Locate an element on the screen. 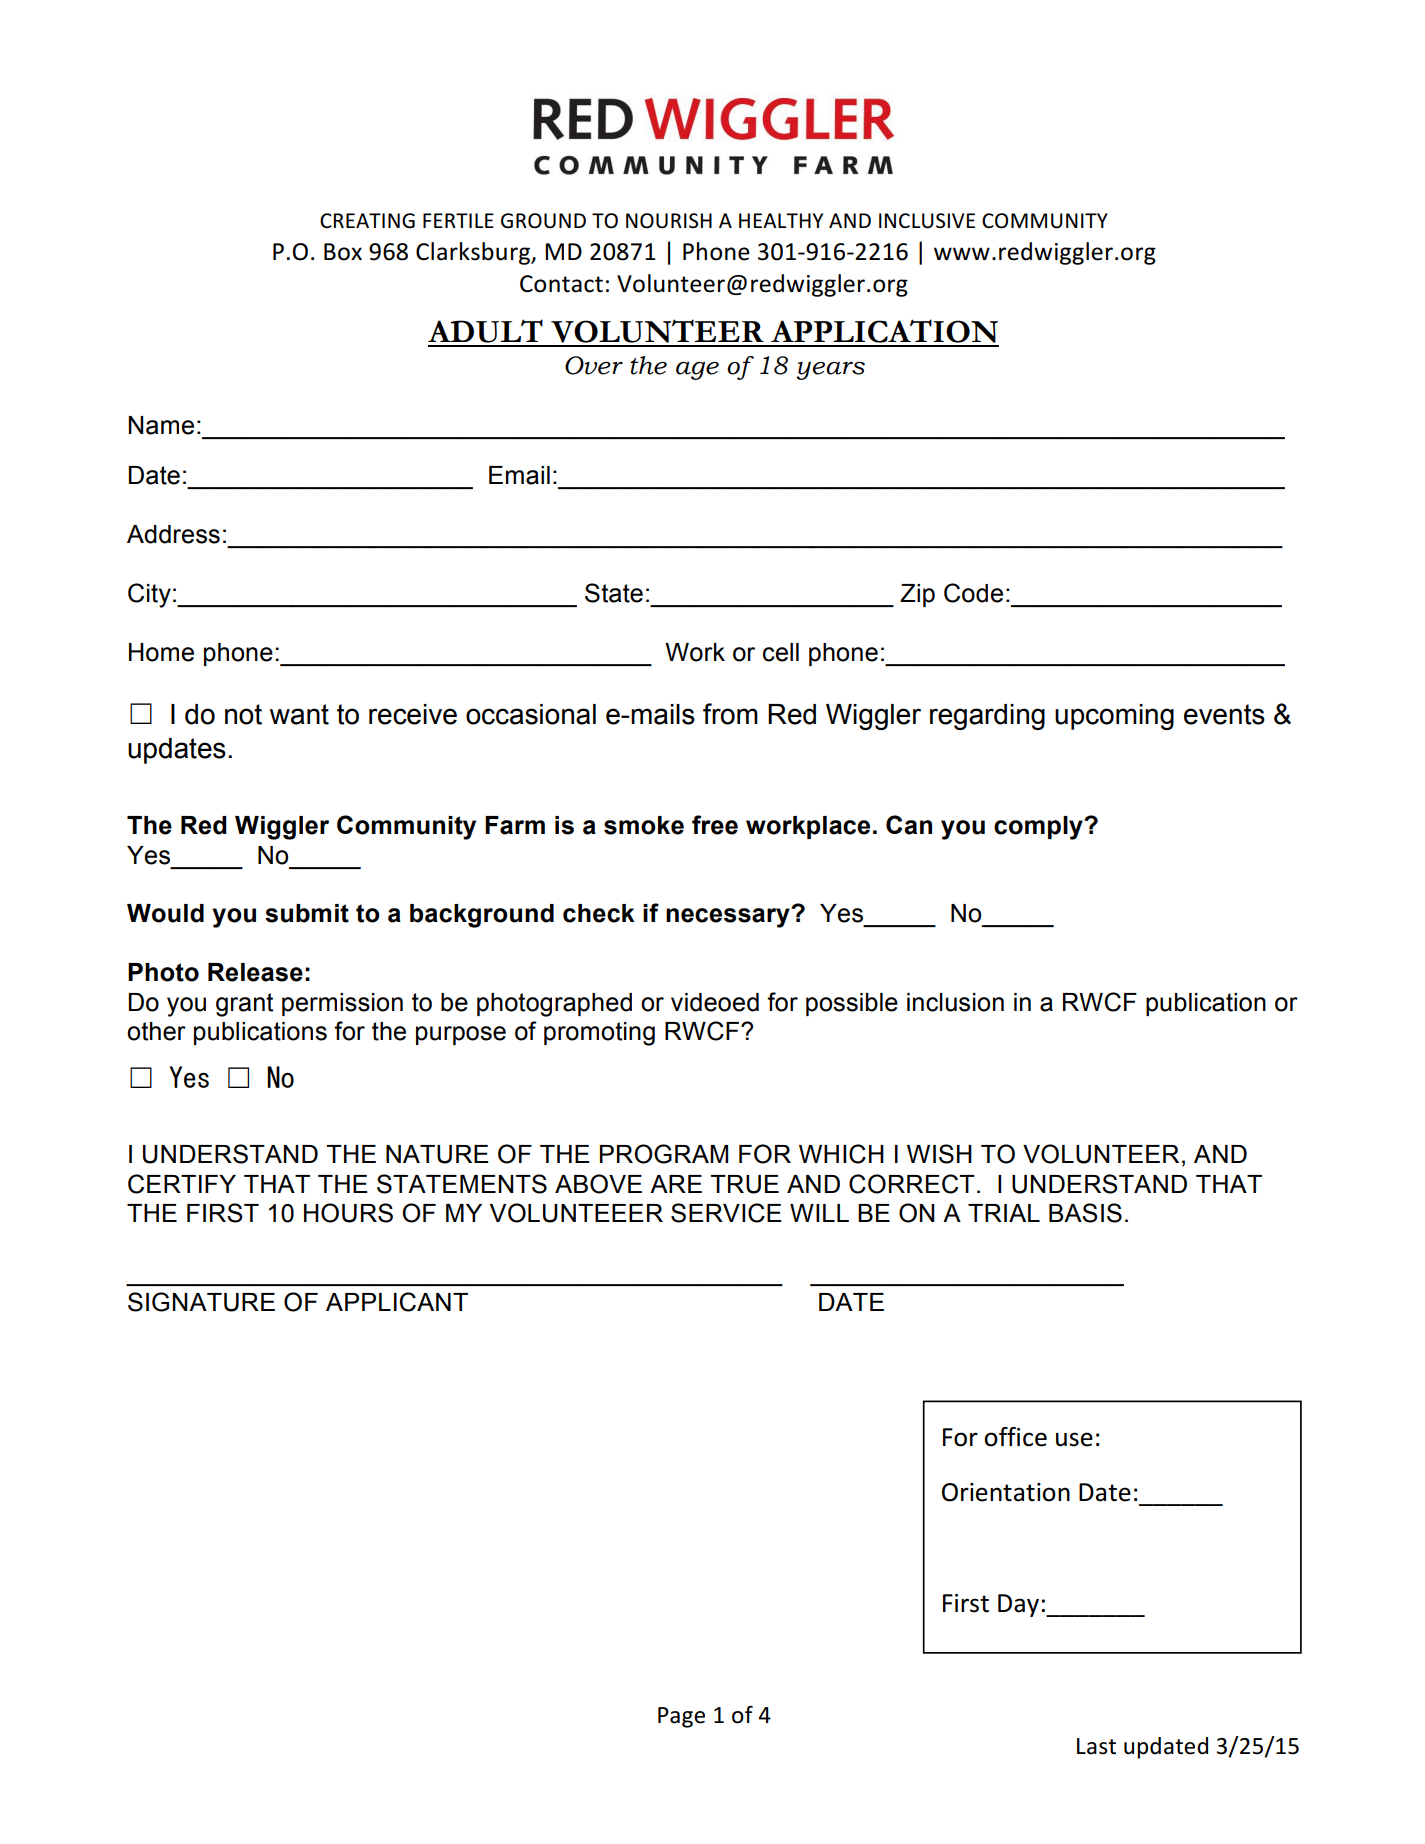 Image resolution: width=1425 pixels, height=1844 pixels. Page is located at coordinates (681, 1717).
